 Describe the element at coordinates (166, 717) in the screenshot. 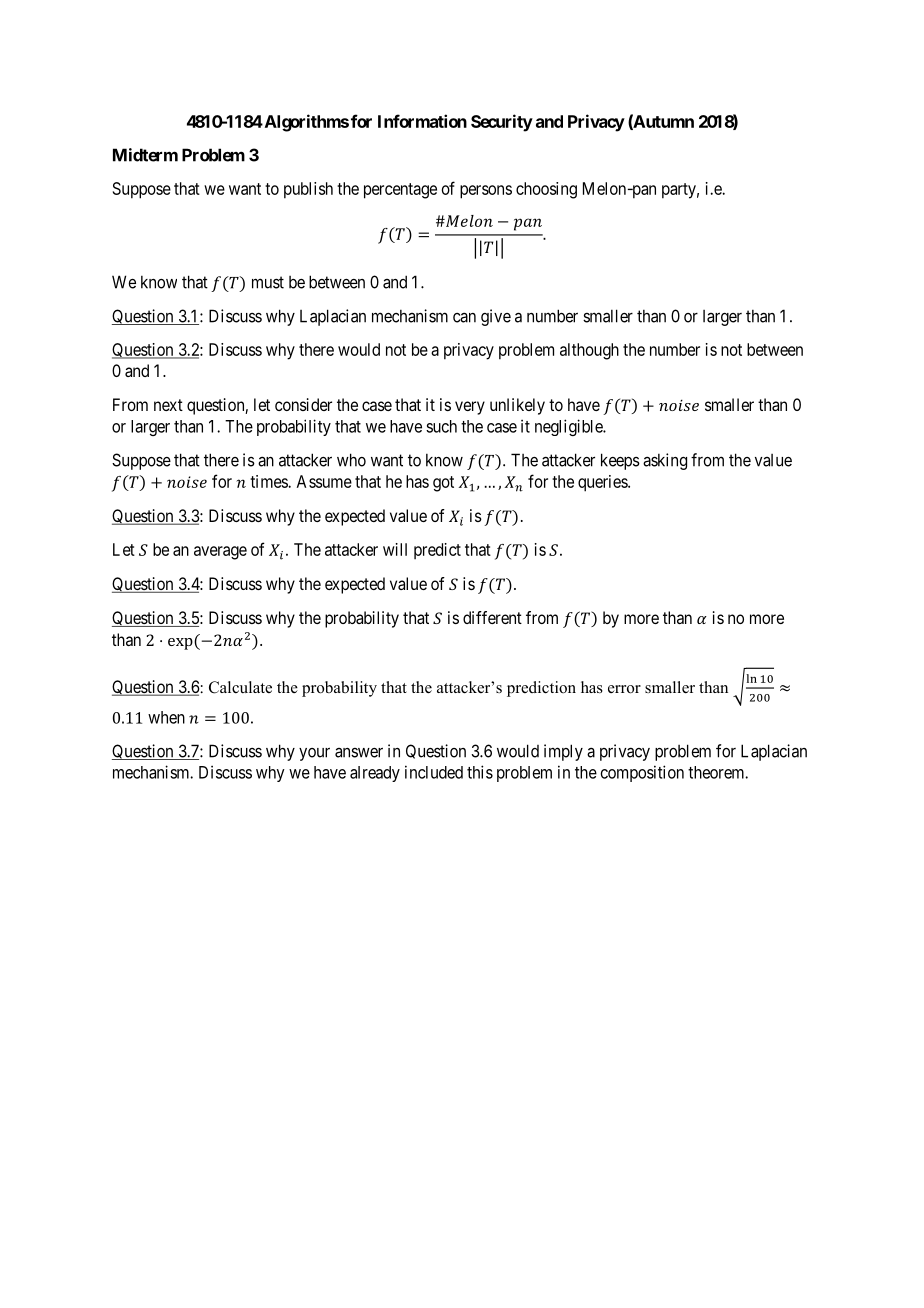

I see `when` at that location.
